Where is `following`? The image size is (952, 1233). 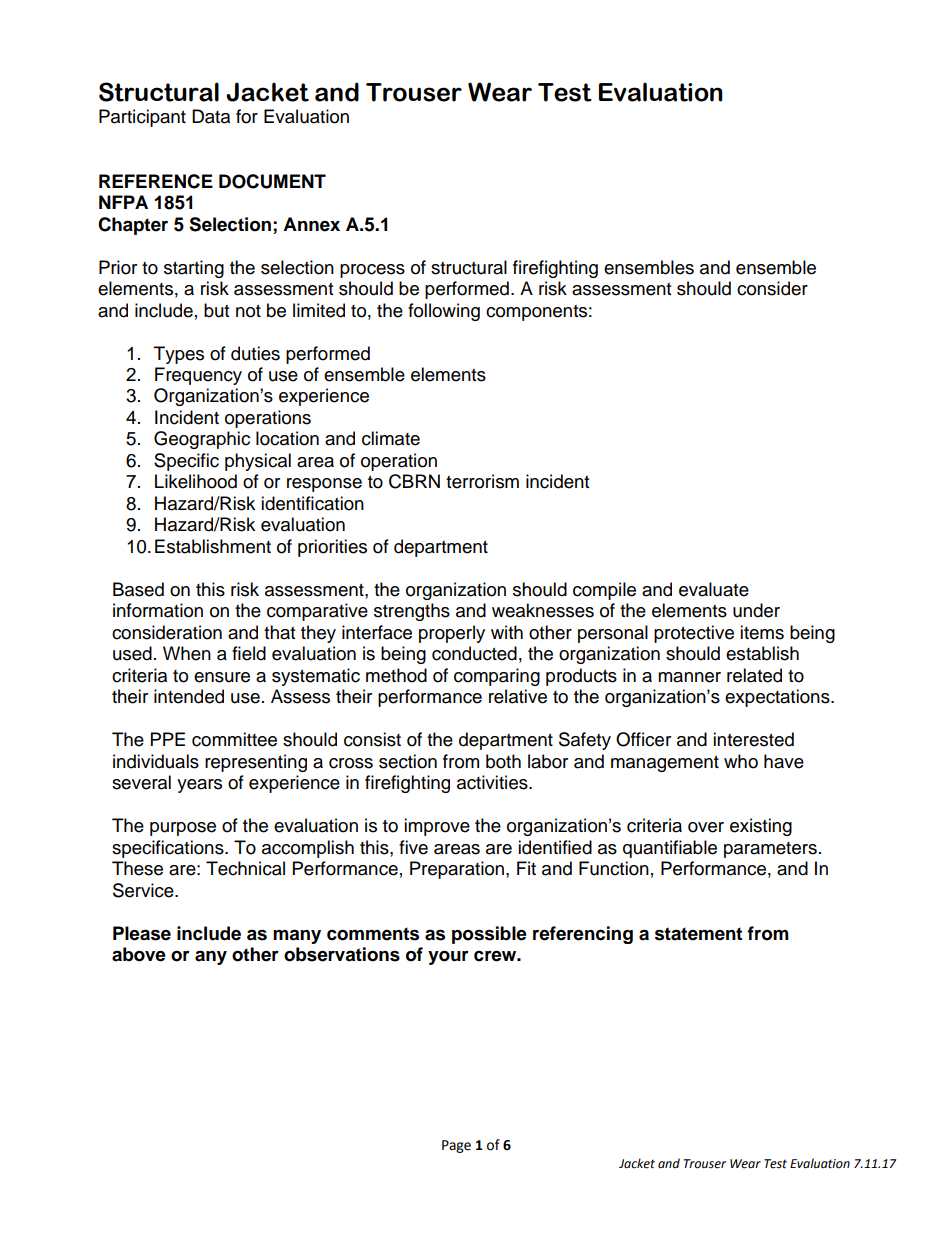
following is located at coordinates (444, 312).
